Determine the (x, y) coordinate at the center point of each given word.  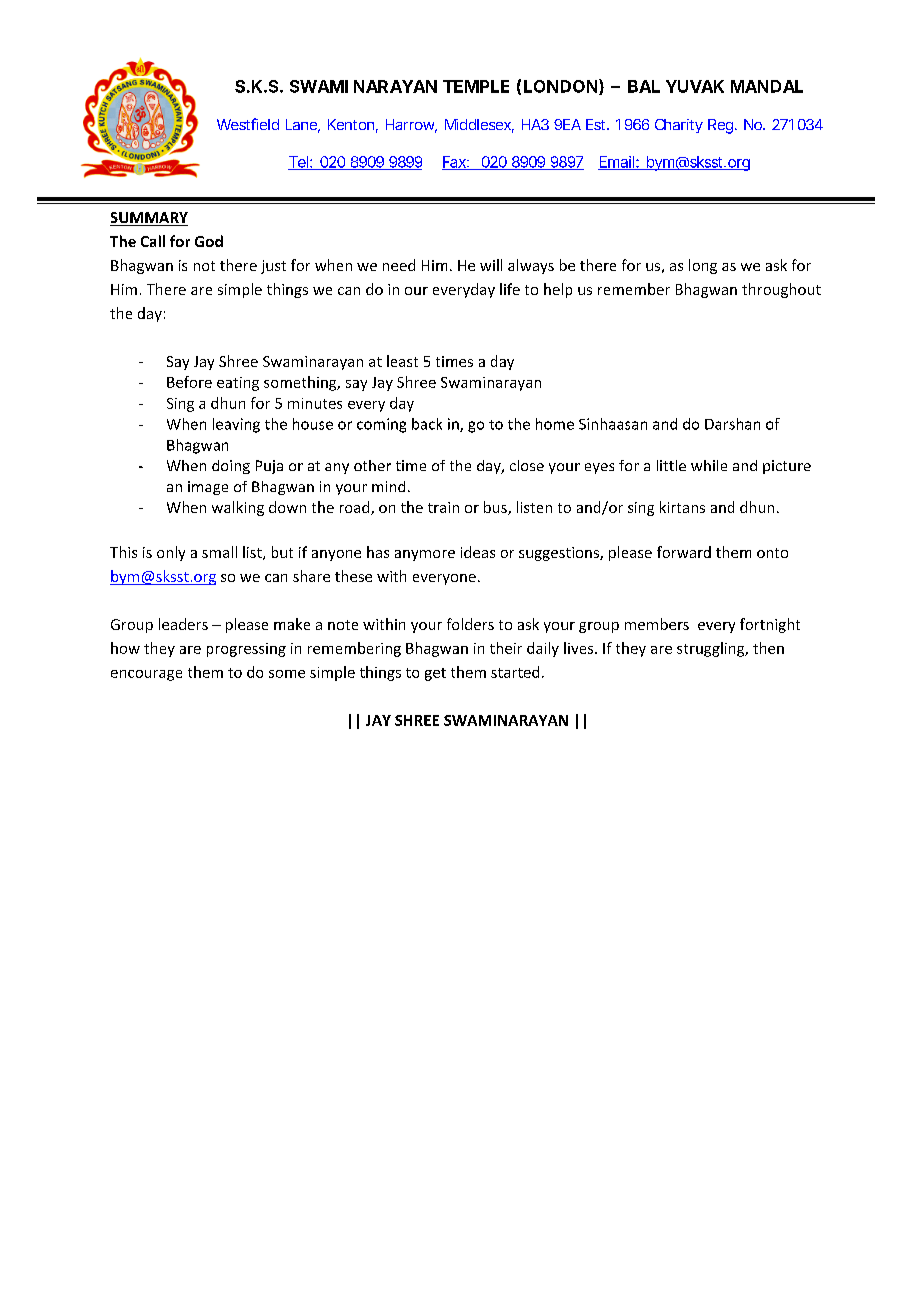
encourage (146, 675)
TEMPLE (476, 86)
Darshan (732, 424)
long (703, 266)
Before (189, 382)
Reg (722, 126)
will (491, 265)
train (443, 507)
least (402, 361)
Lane (303, 126)
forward (684, 552)
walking (238, 508)
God (209, 241)
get (435, 674)
